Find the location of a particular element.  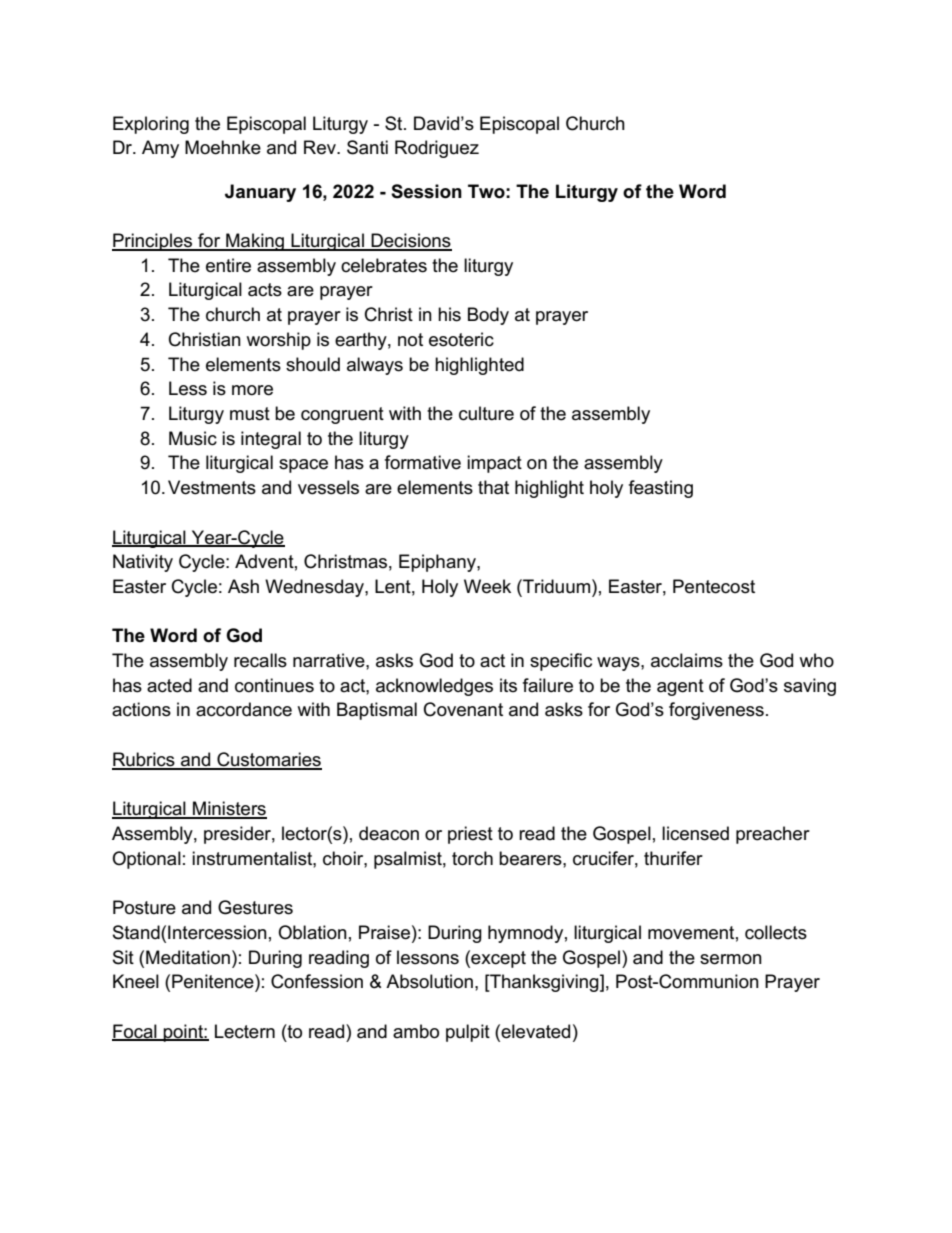

Ministers is located at coordinates (229, 809).
